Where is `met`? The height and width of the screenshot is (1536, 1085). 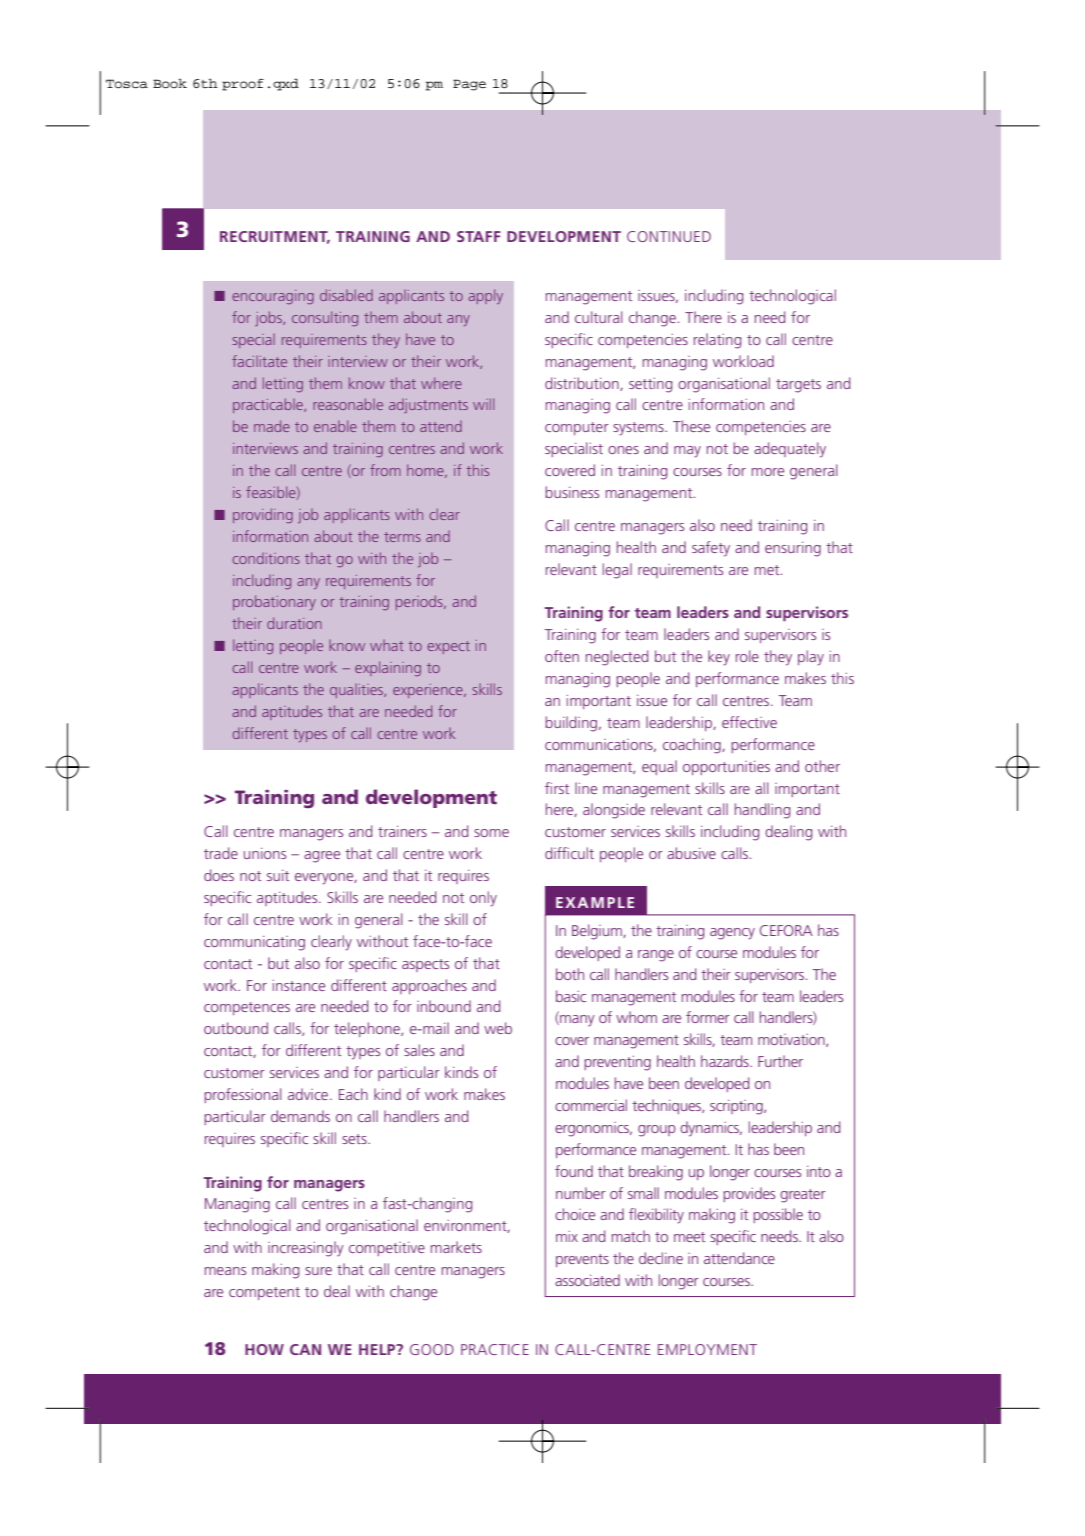 met is located at coordinates (768, 570).
